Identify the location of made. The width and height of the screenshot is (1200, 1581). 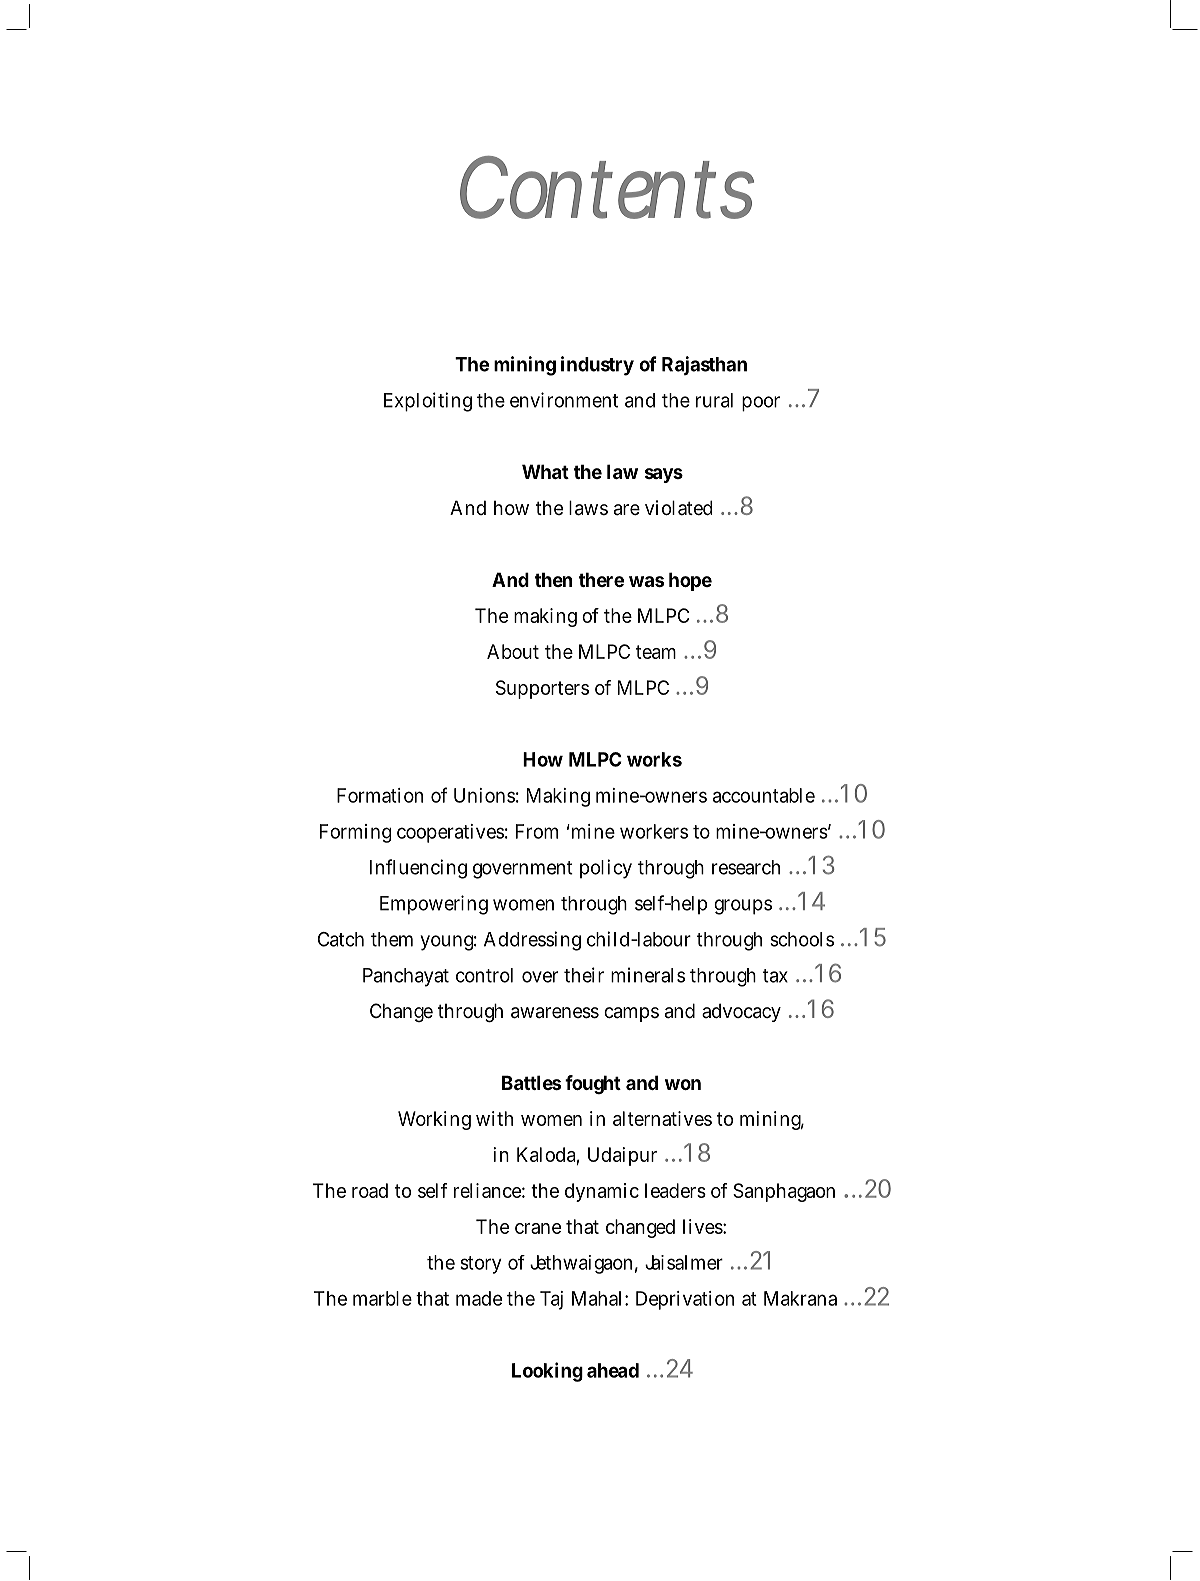
(479, 1298).
